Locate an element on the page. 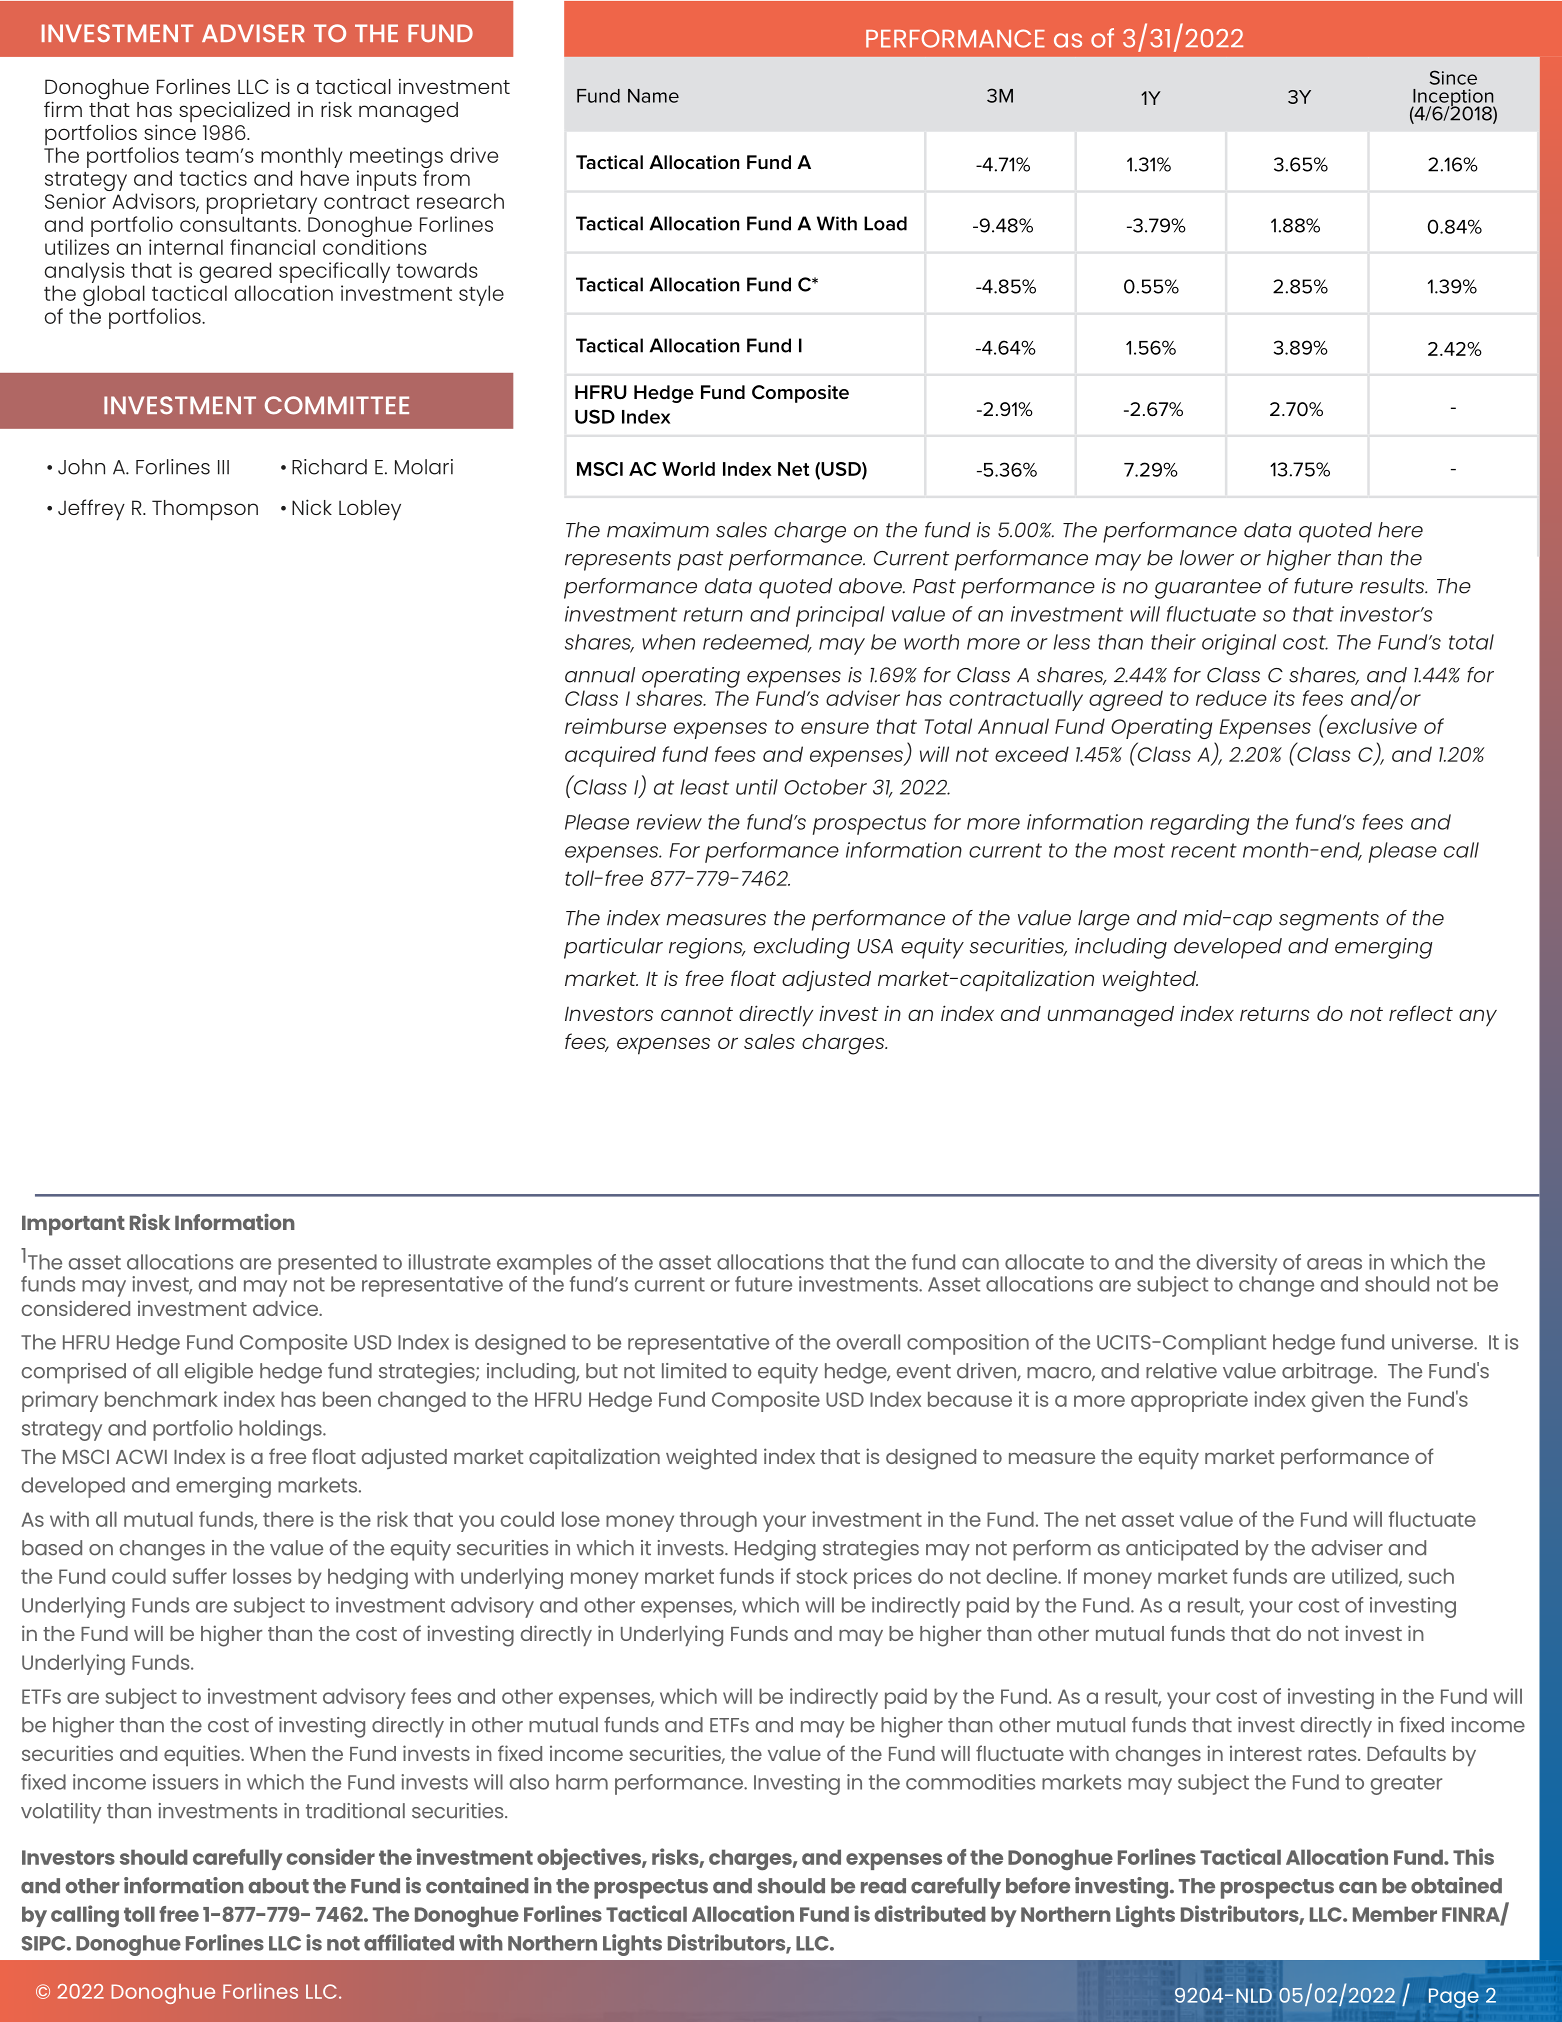 The image size is (1562, 2022). World is located at coordinates (688, 469).
